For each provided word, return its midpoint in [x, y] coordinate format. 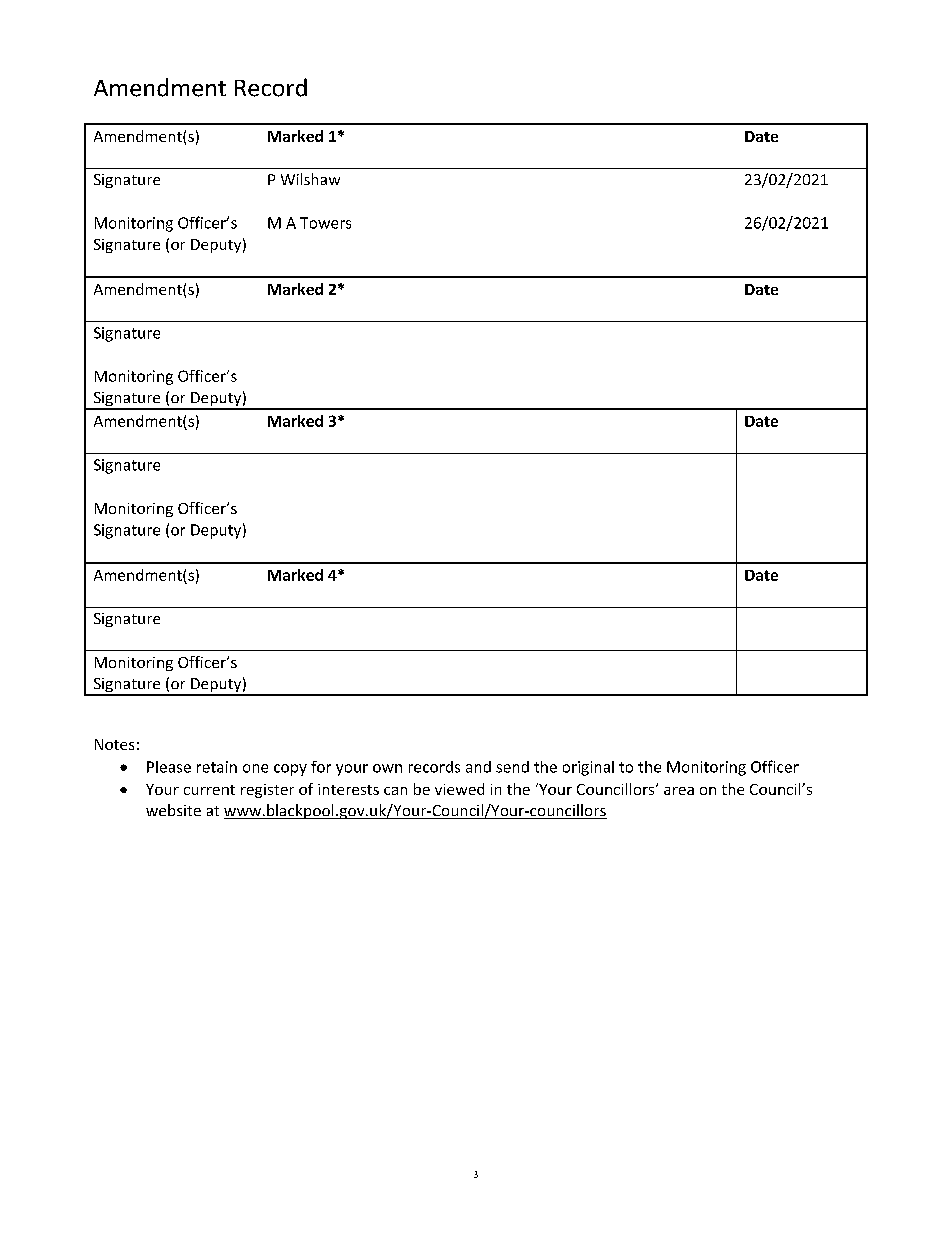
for [321, 767]
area [679, 791]
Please [169, 767]
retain [217, 767]
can [395, 791]
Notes [114, 744]
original [588, 768]
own [387, 768]
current [209, 790]
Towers [325, 223]
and [478, 767]
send [512, 767]
